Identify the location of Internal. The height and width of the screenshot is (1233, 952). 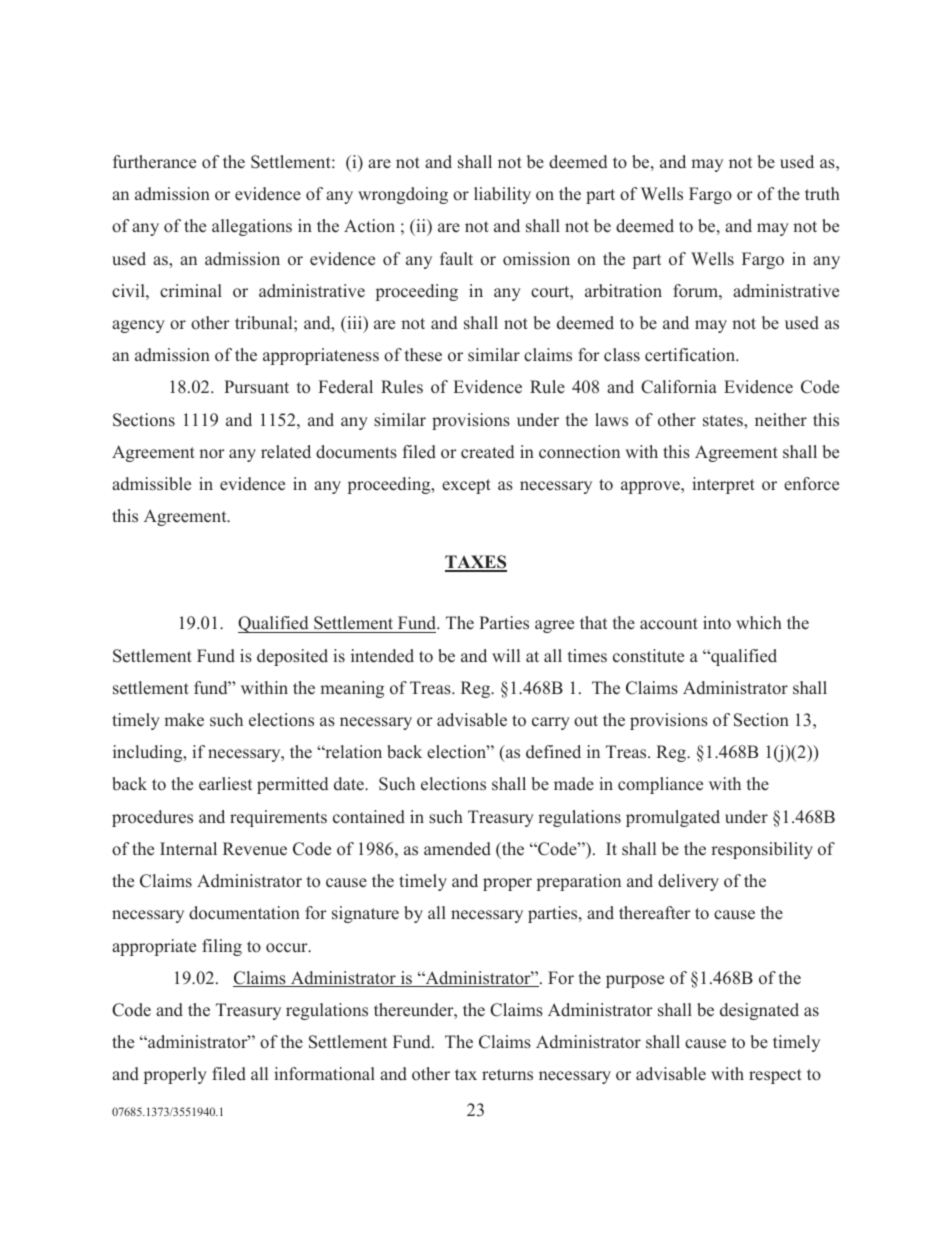
(188, 849).
